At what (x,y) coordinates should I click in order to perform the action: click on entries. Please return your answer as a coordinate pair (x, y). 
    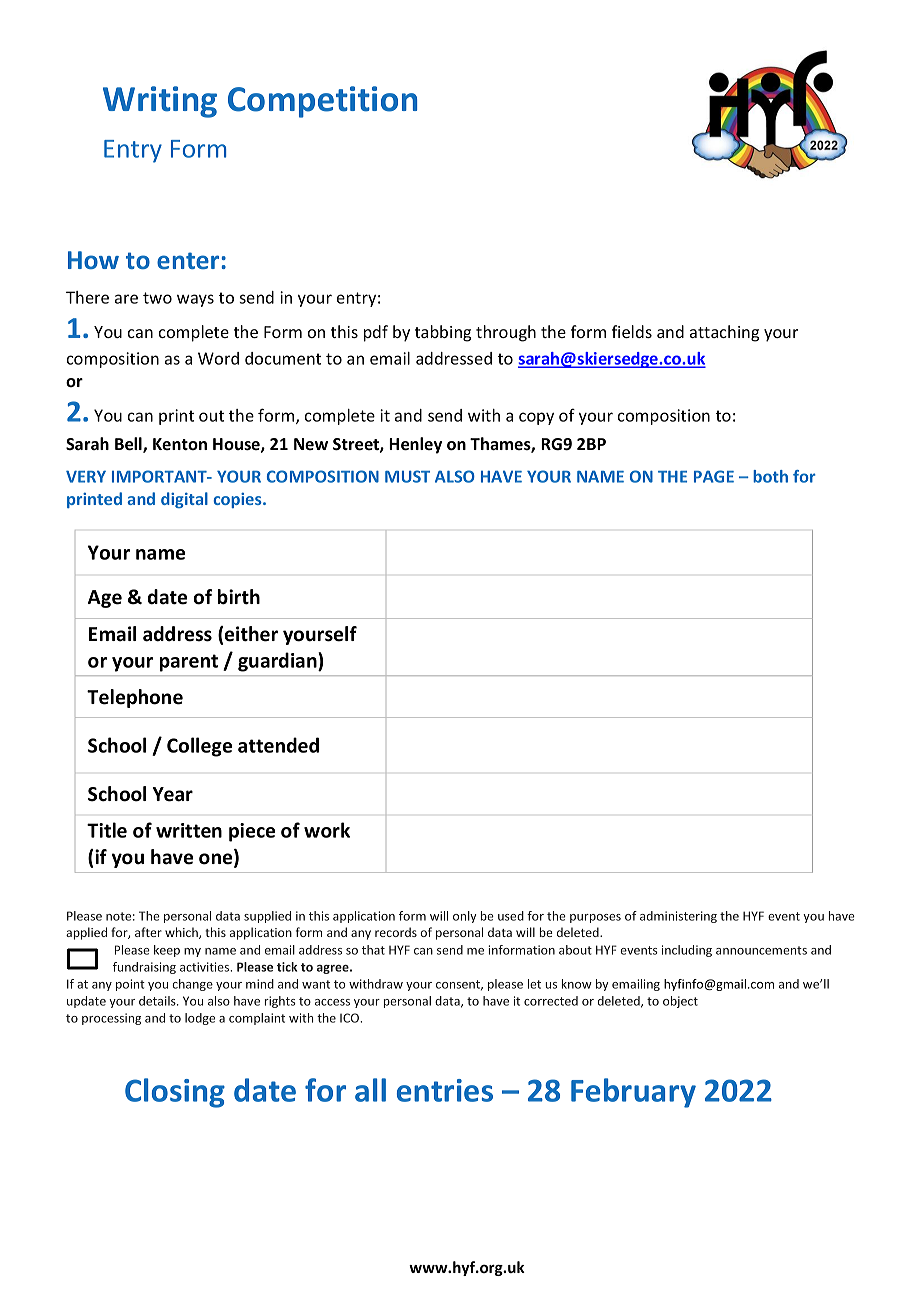
    Looking at the image, I should click on (445, 1090).
